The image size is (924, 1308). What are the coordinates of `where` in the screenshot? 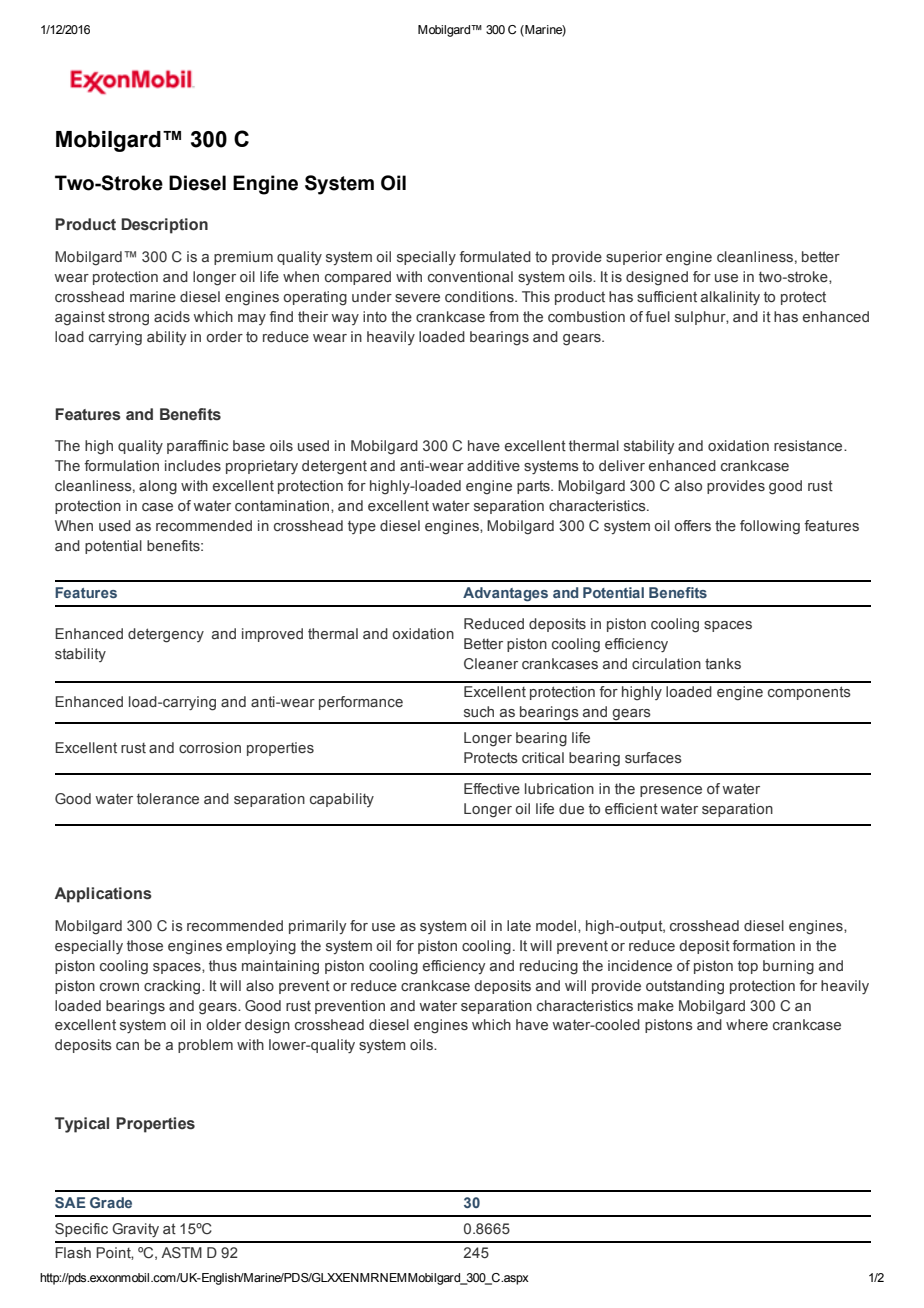 It's located at (747, 1024).
